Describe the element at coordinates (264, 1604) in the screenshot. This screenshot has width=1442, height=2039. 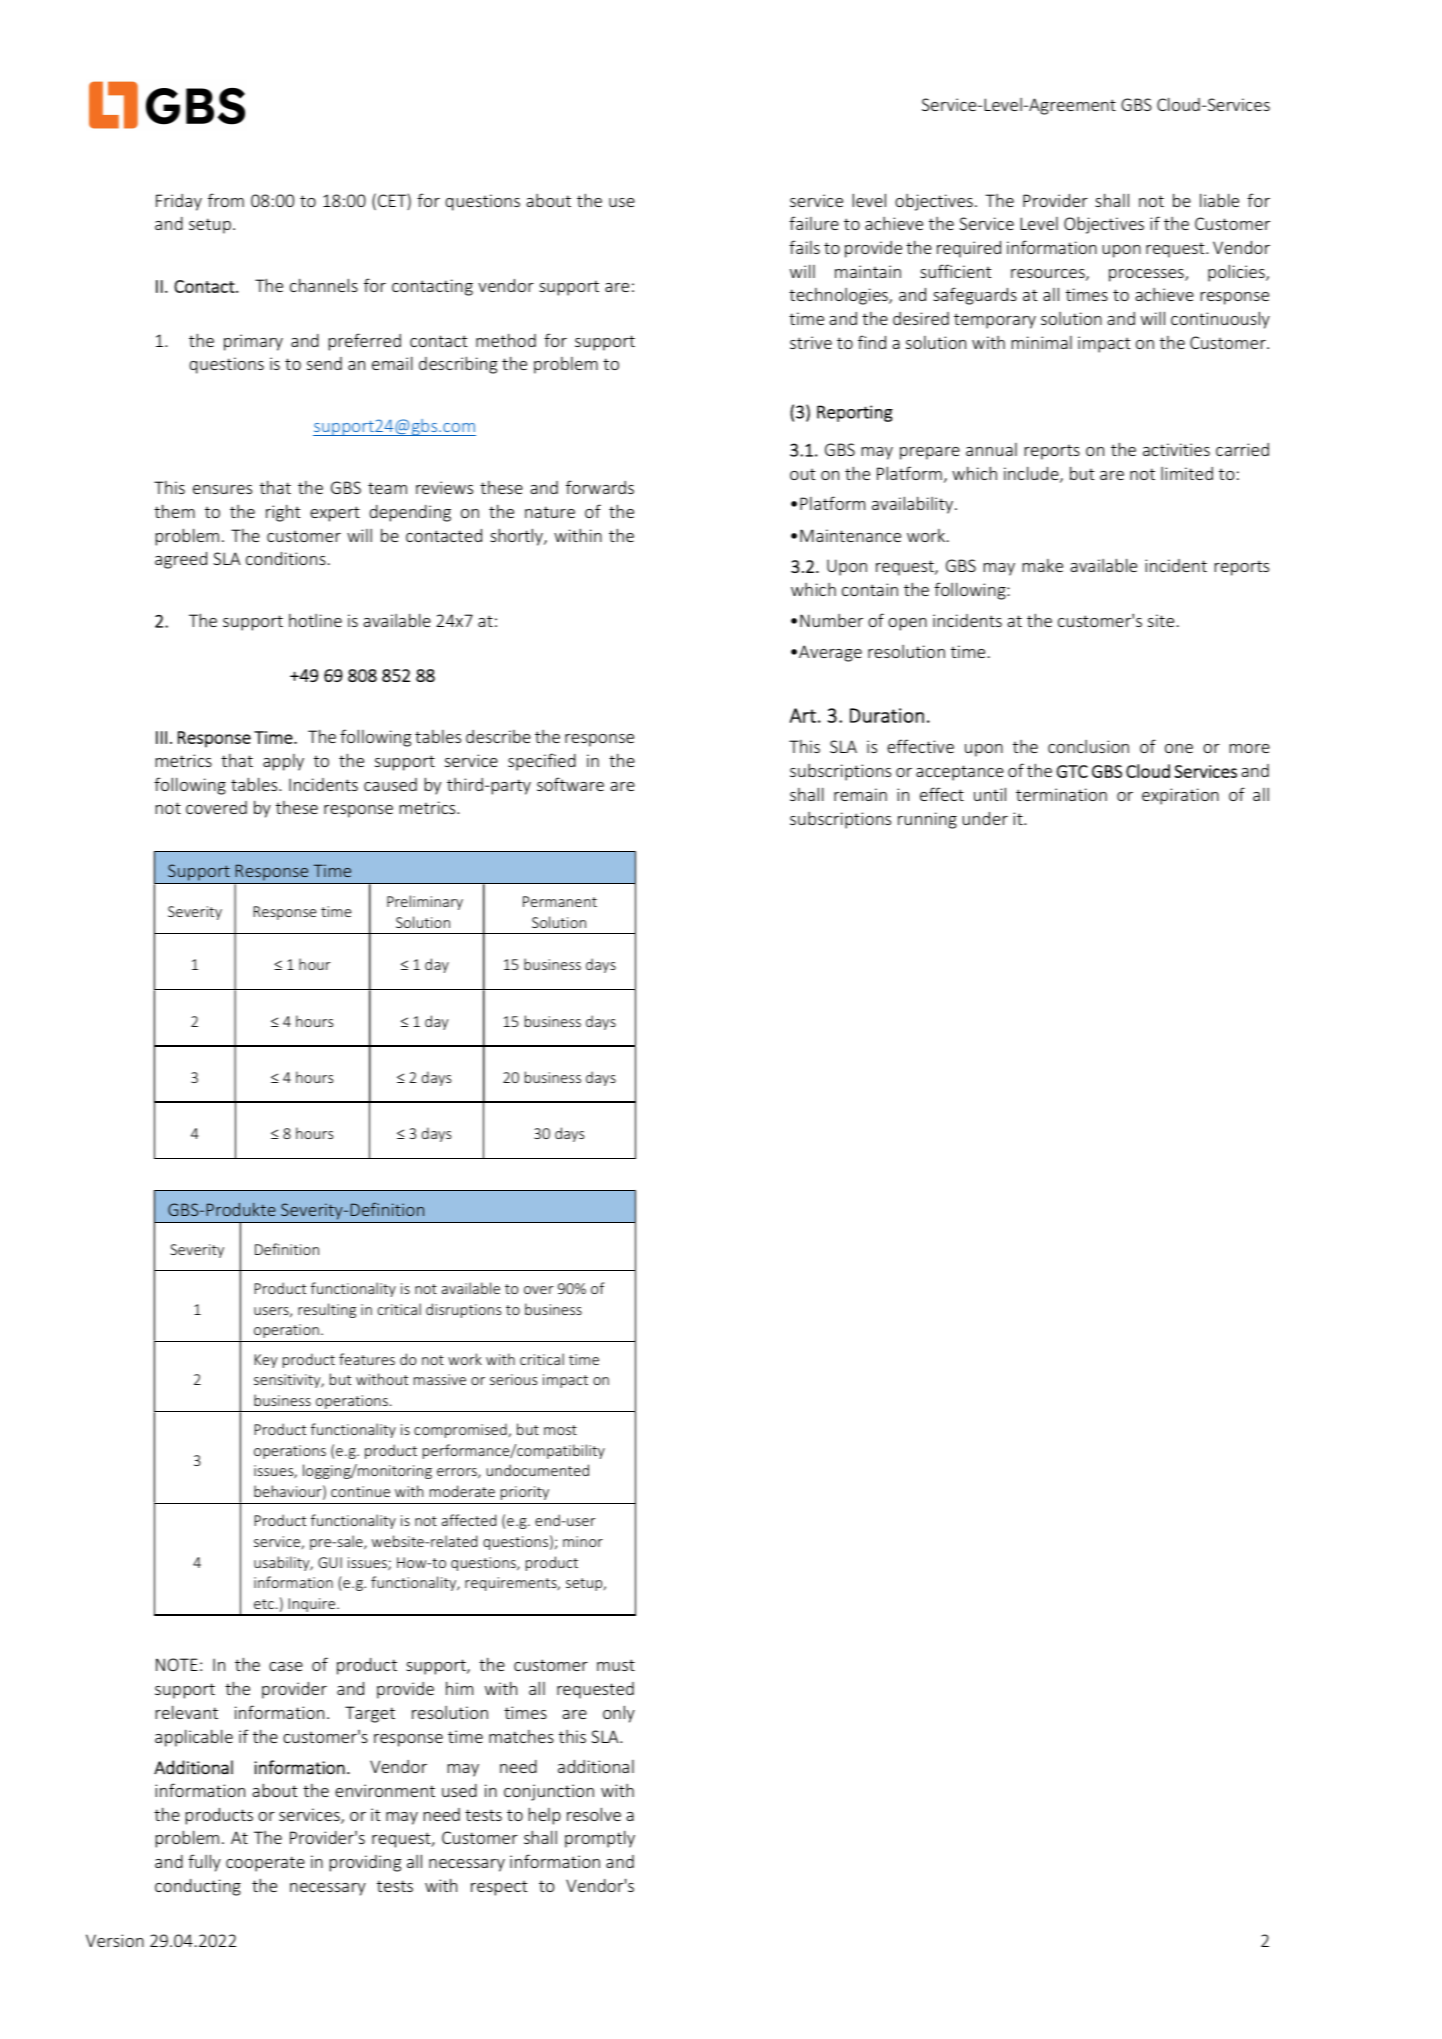
I see `etc` at that location.
